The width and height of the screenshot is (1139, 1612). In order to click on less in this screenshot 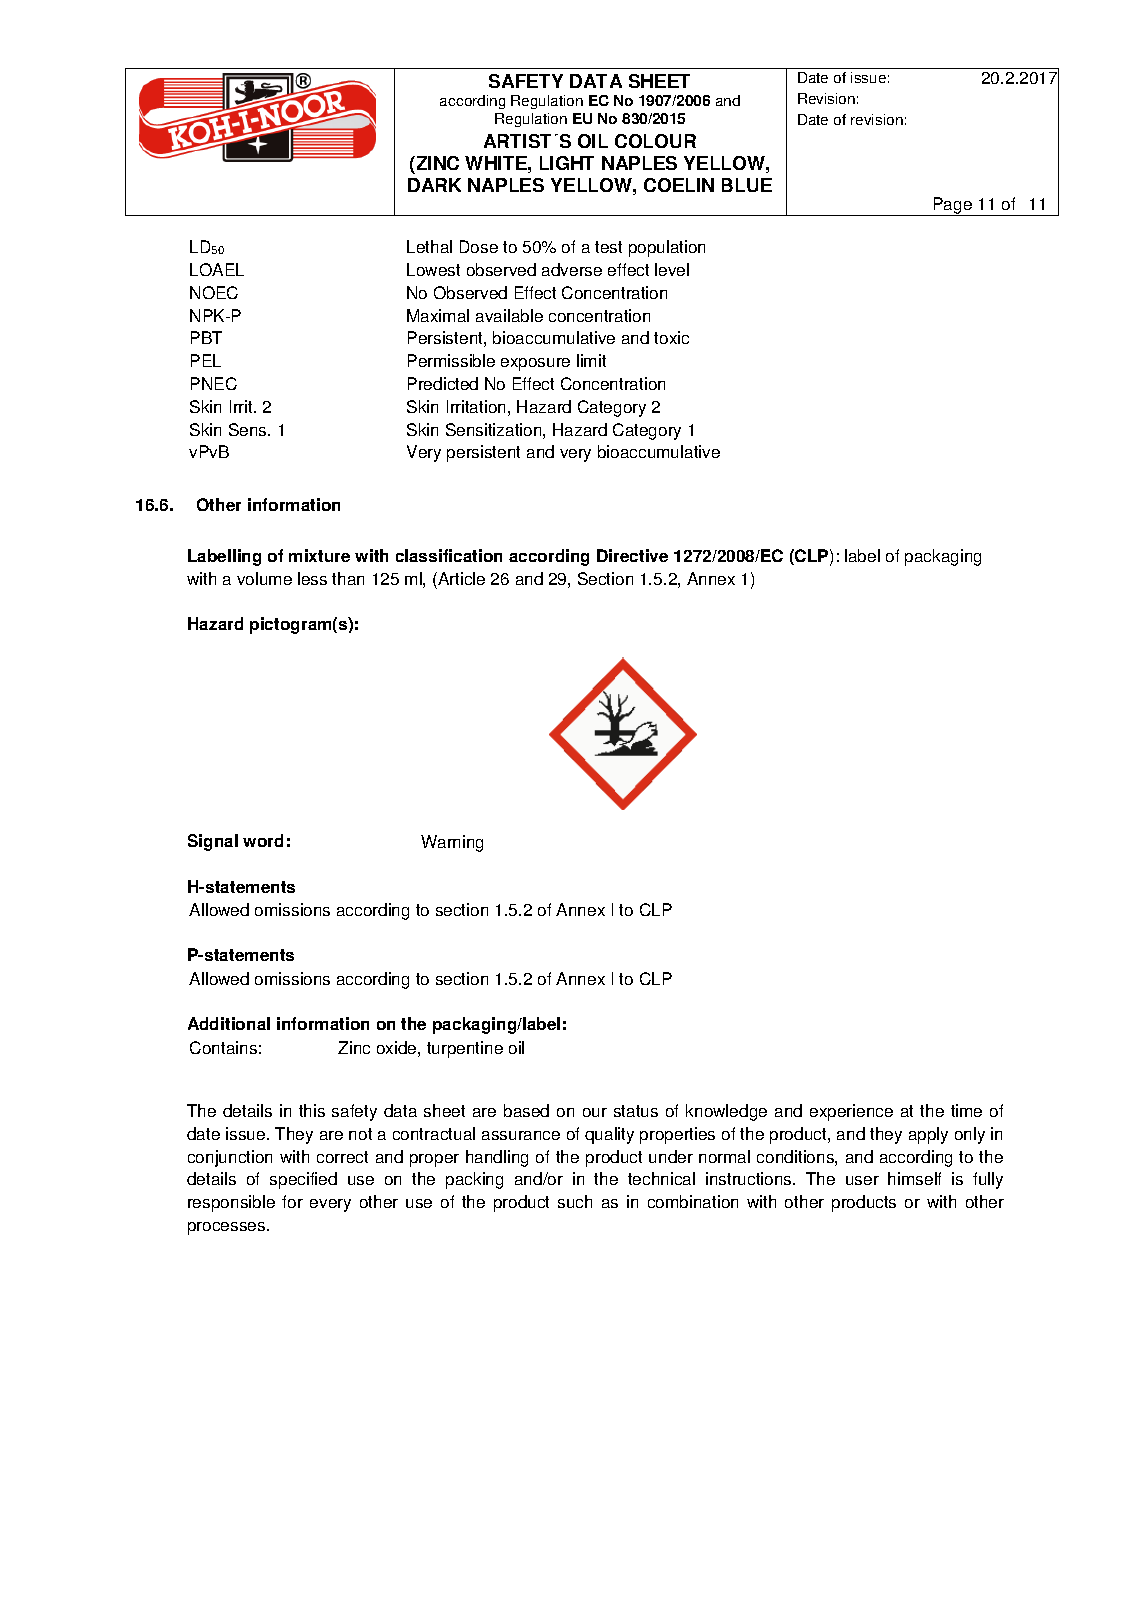, I will do `click(312, 578)`.
